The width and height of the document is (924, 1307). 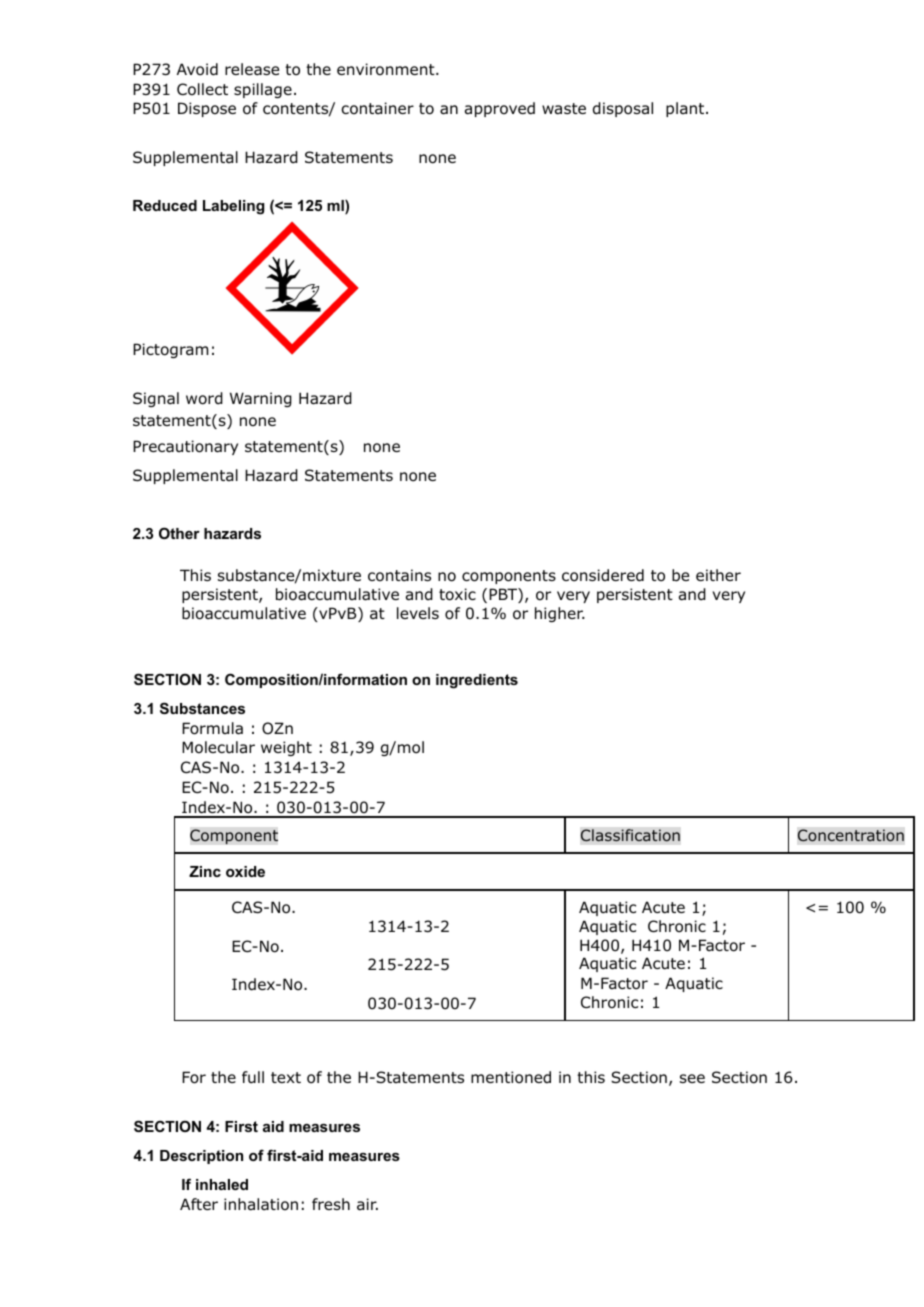 What do you see at coordinates (511, 1077) in the document?
I see `mentioned` at bounding box center [511, 1077].
